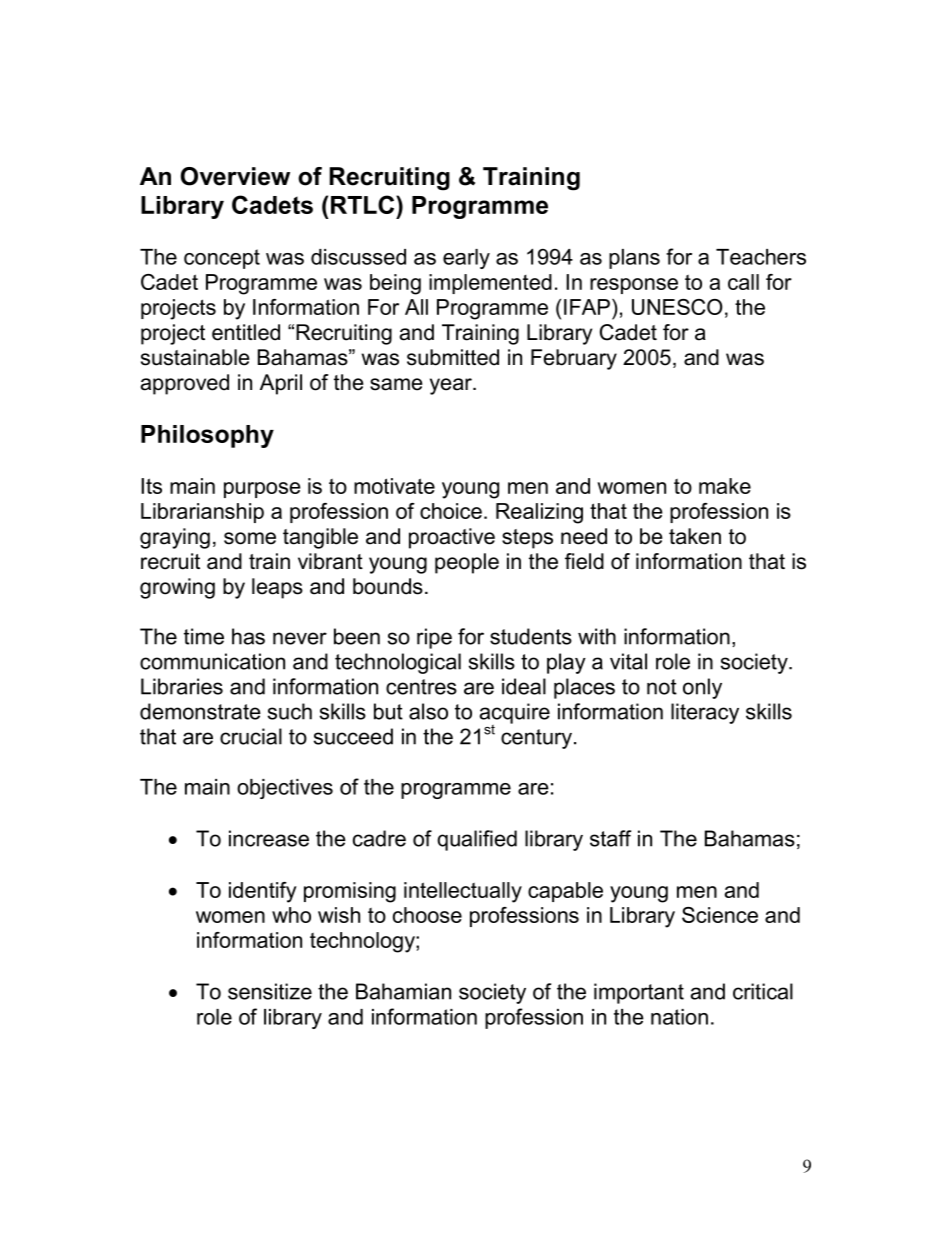 This screenshot has width=952, height=1233. Describe the element at coordinates (235, 176) in the screenshot. I see `Overview` at that location.
